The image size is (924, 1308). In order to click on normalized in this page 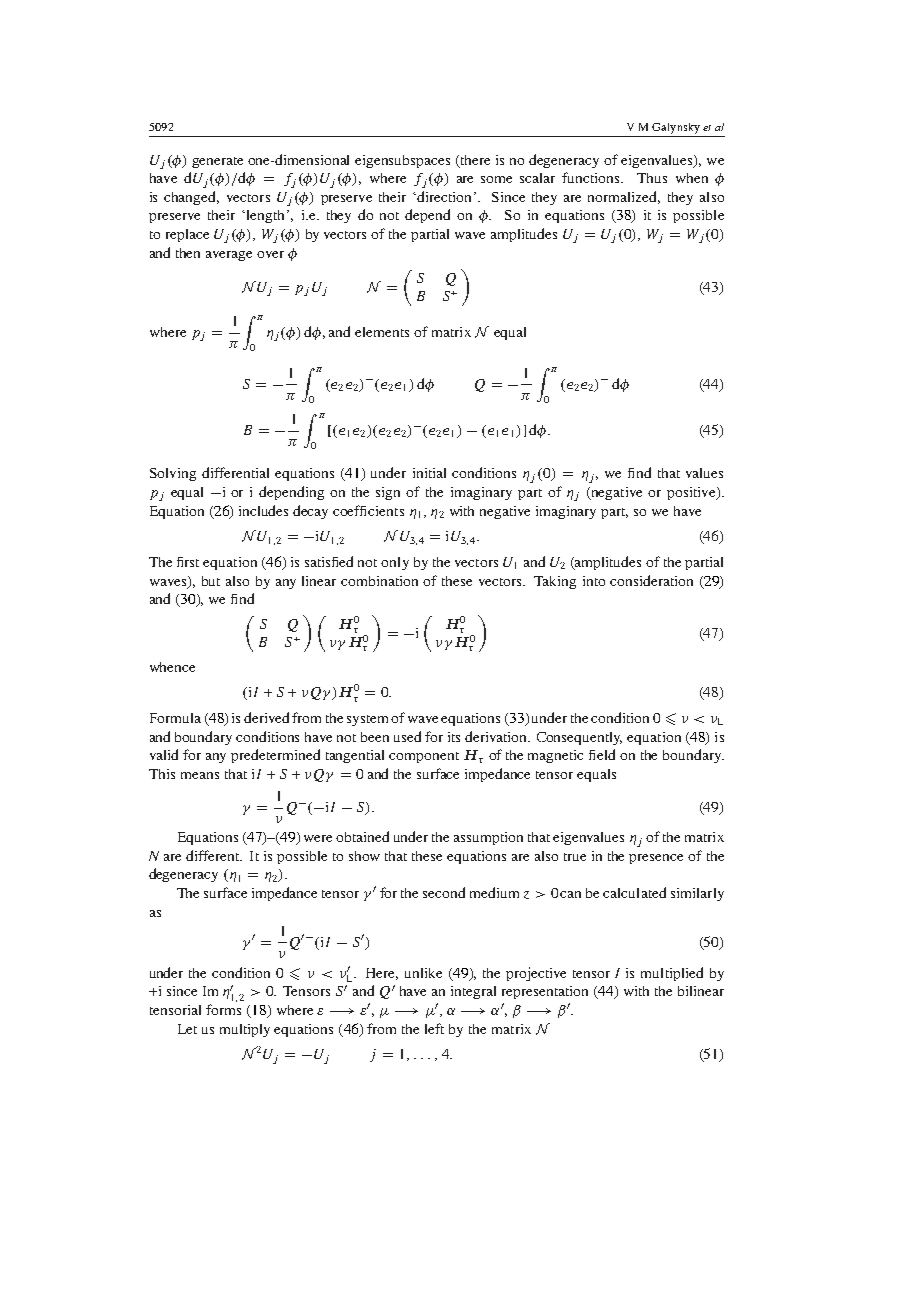, I will do `click(624, 197)`.
